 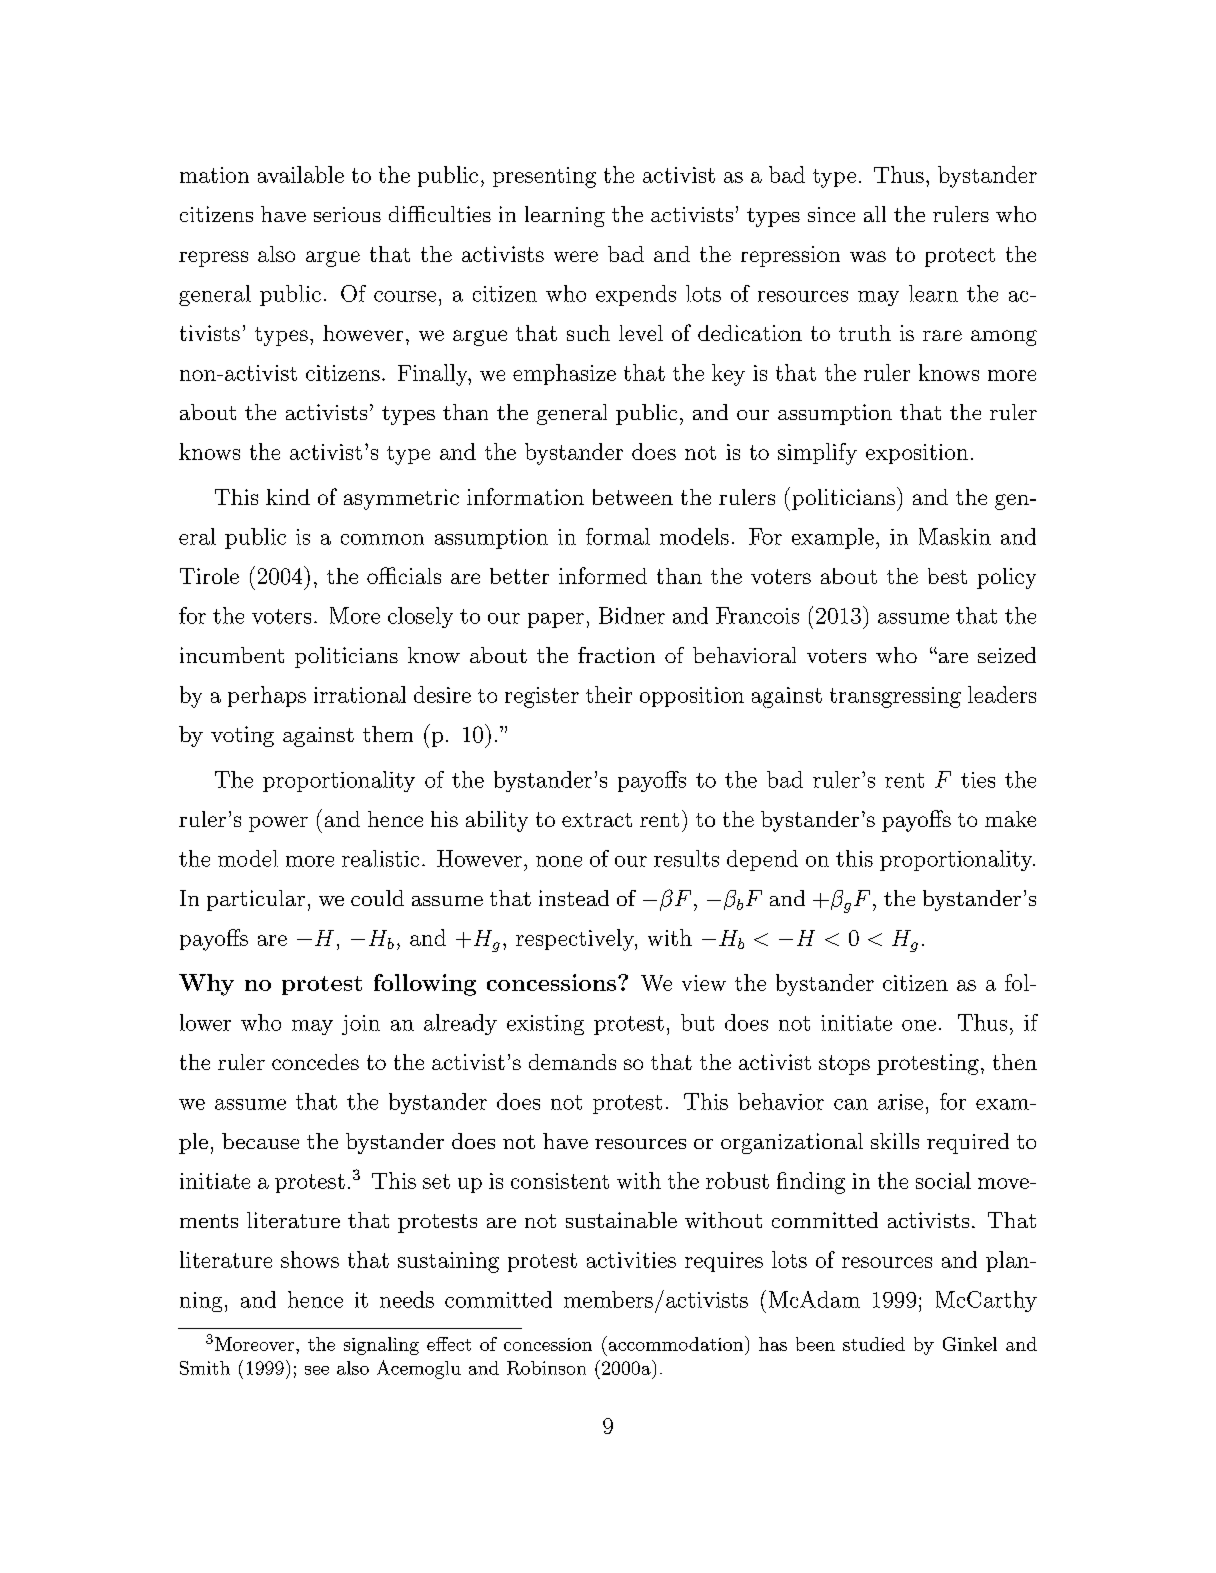 I want to click on extract, so click(x=597, y=820).
